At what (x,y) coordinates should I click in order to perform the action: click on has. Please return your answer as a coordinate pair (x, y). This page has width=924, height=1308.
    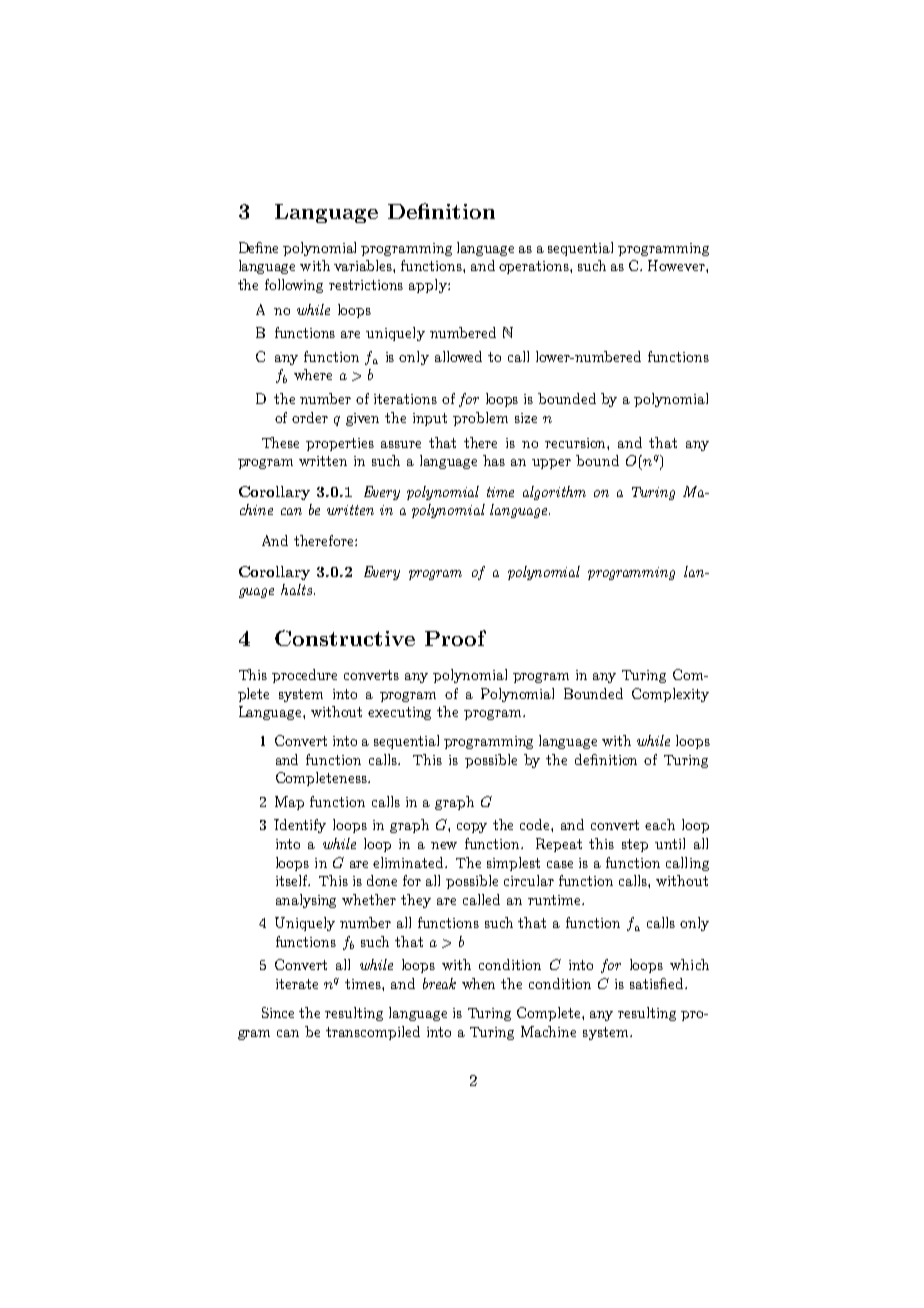
    Looking at the image, I should click on (494, 460).
